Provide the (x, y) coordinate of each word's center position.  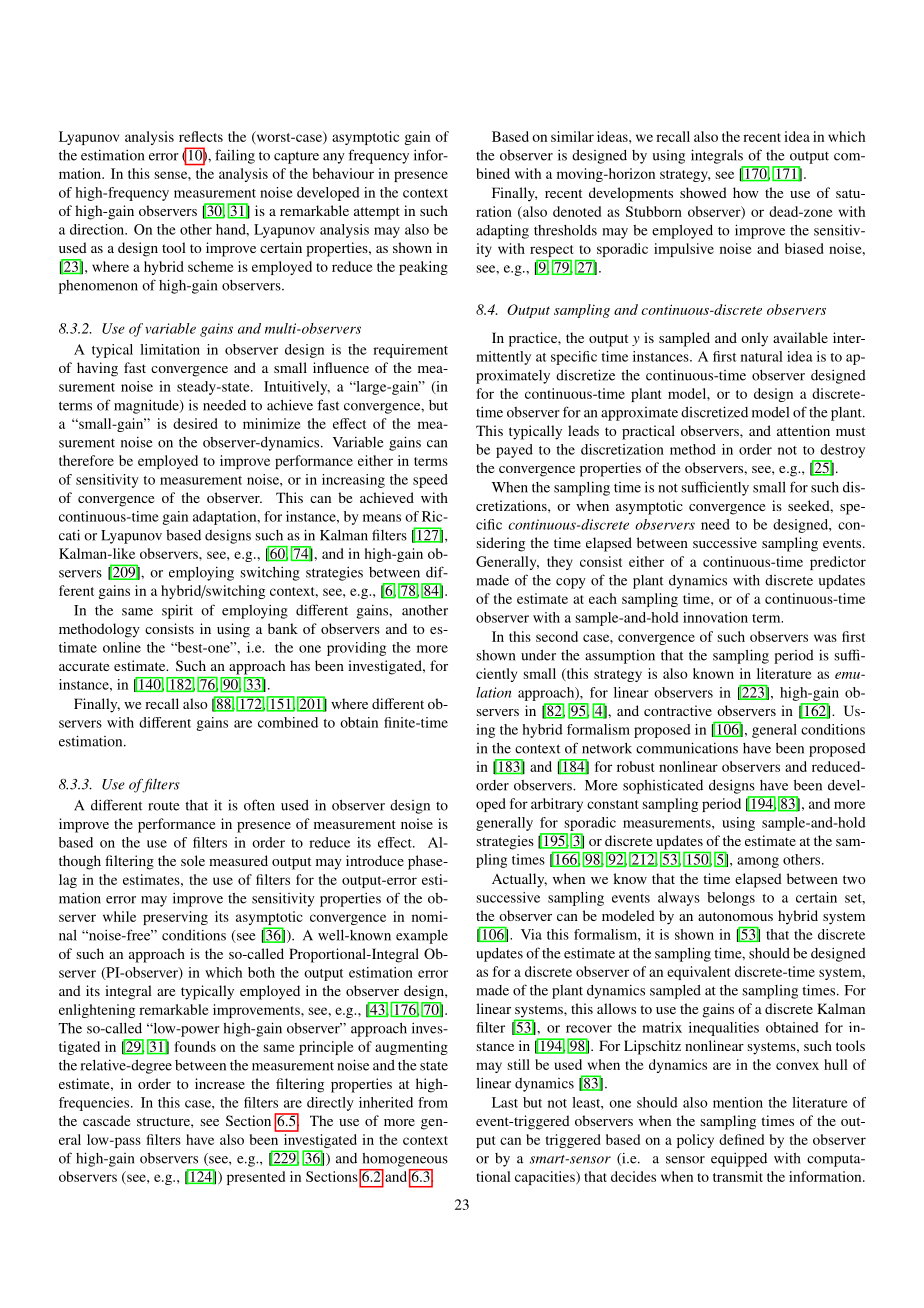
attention (803, 430)
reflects (201, 136)
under (538, 655)
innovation (715, 617)
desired (195, 423)
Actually (519, 880)
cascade (106, 1120)
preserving (175, 918)
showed (703, 192)
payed (514, 451)
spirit (177, 611)
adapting (502, 231)
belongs (731, 899)
